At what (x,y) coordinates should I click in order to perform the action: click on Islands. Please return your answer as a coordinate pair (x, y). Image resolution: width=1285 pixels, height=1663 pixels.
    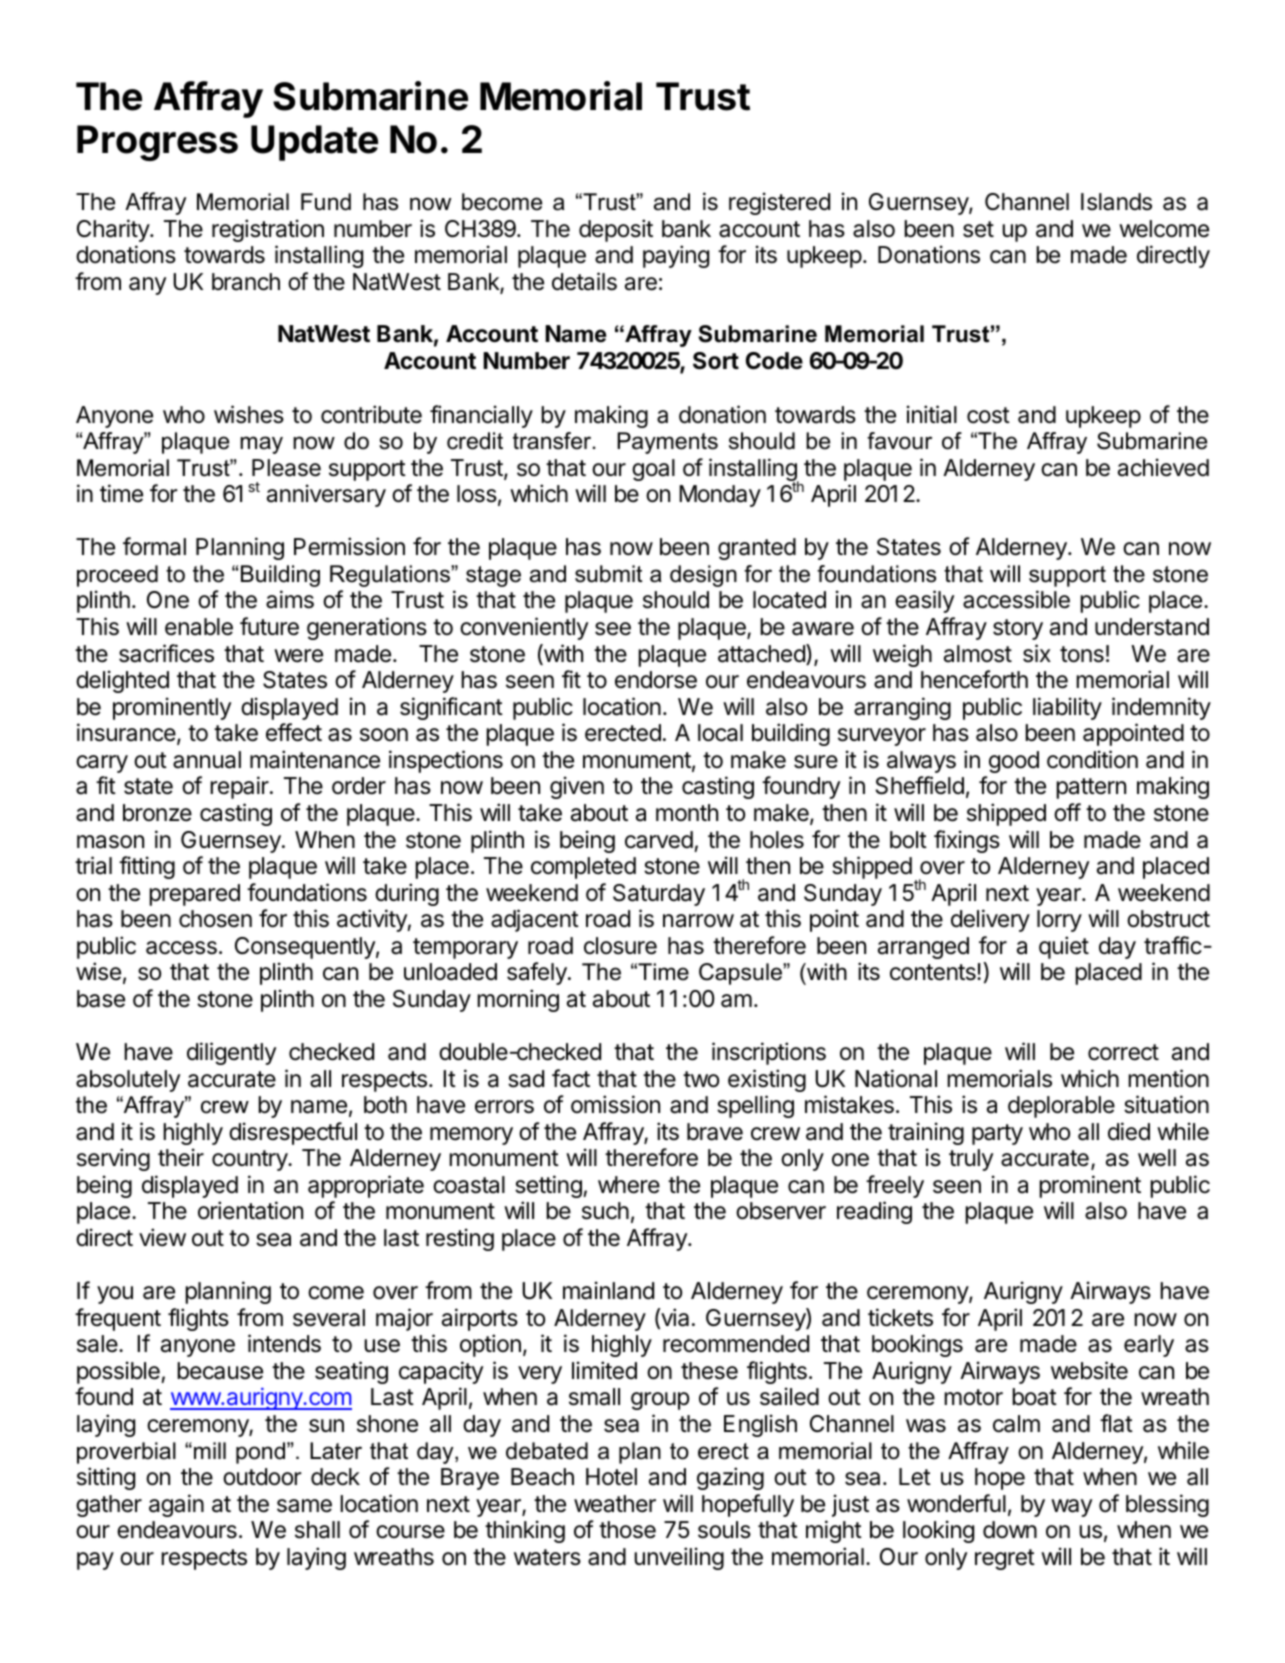
    Looking at the image, I should click on (1116, 202).
